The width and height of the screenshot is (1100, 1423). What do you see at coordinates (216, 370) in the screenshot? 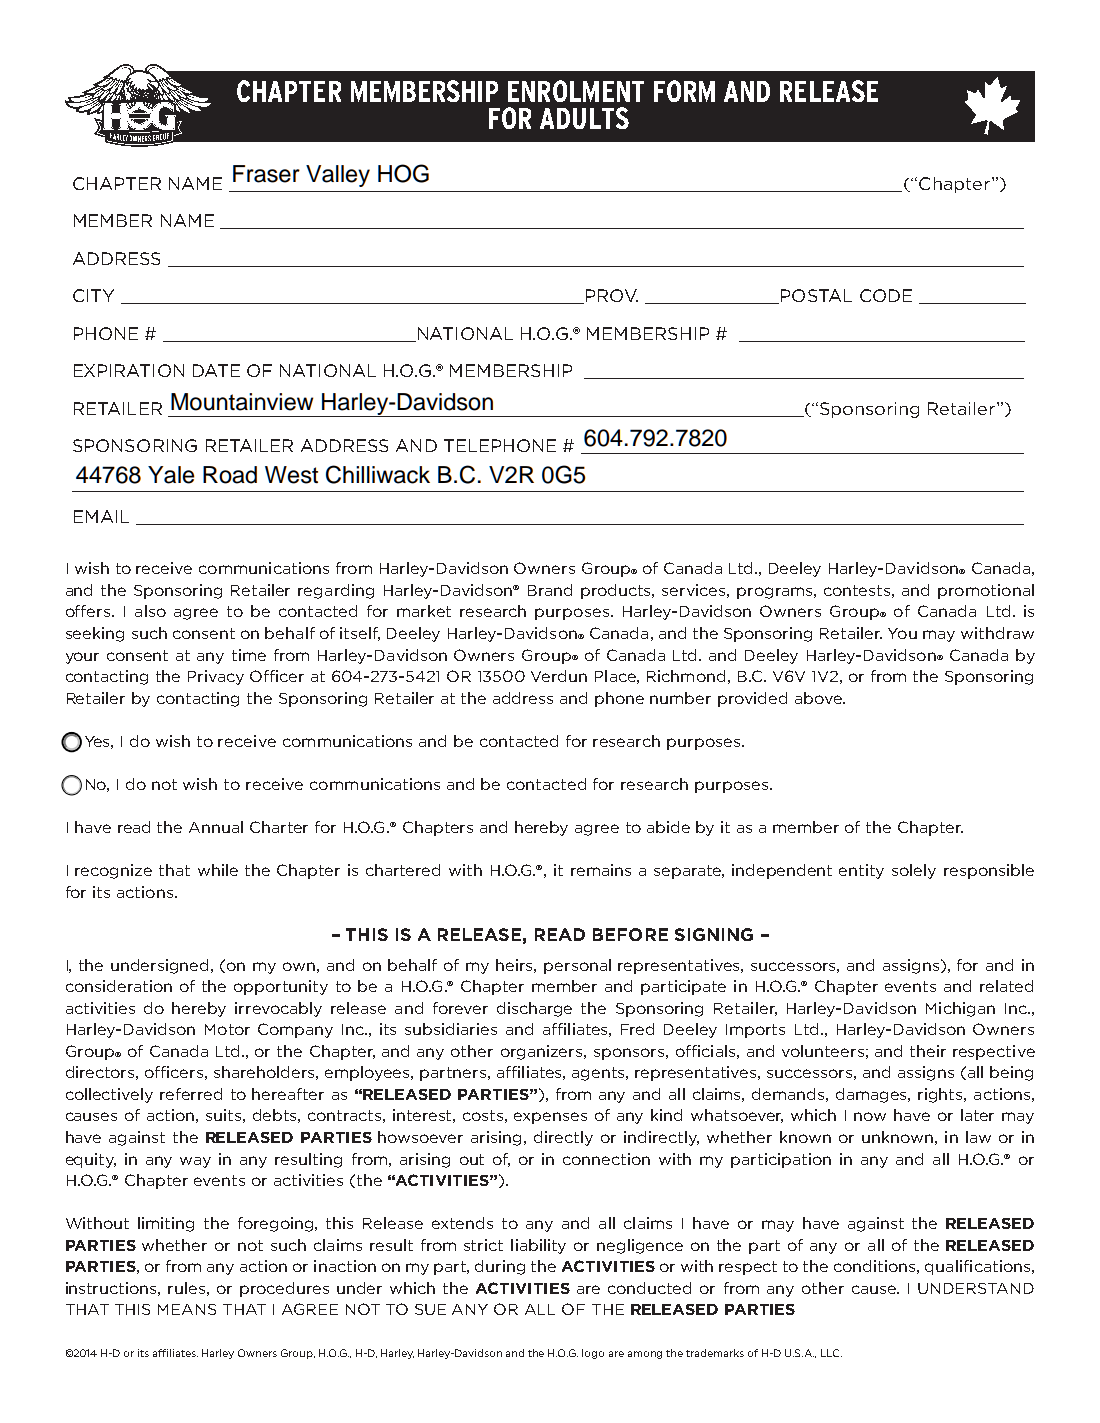
I see `DATE` at bounding box center [216, 370].
